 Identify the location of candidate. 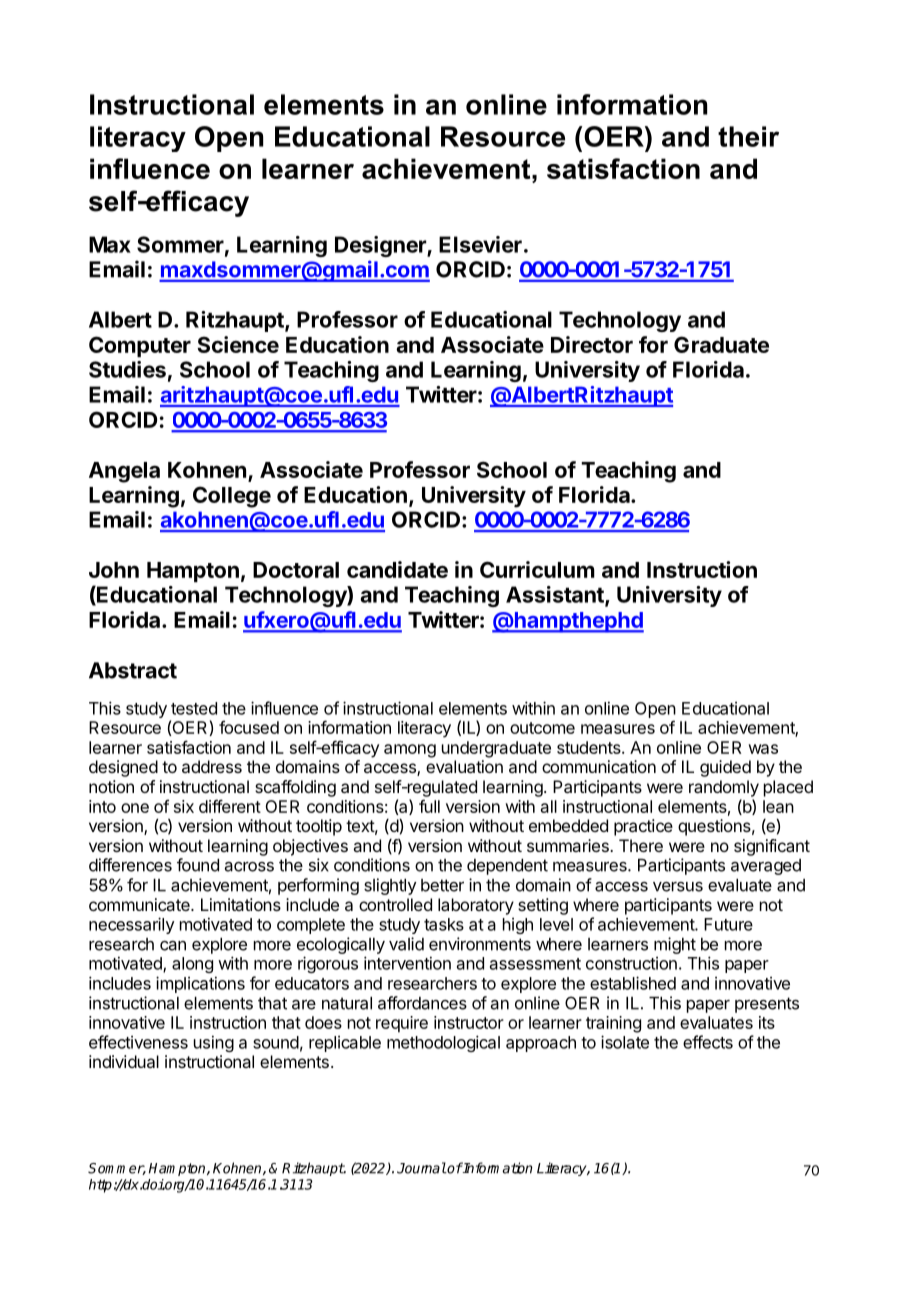
(397, 569).
